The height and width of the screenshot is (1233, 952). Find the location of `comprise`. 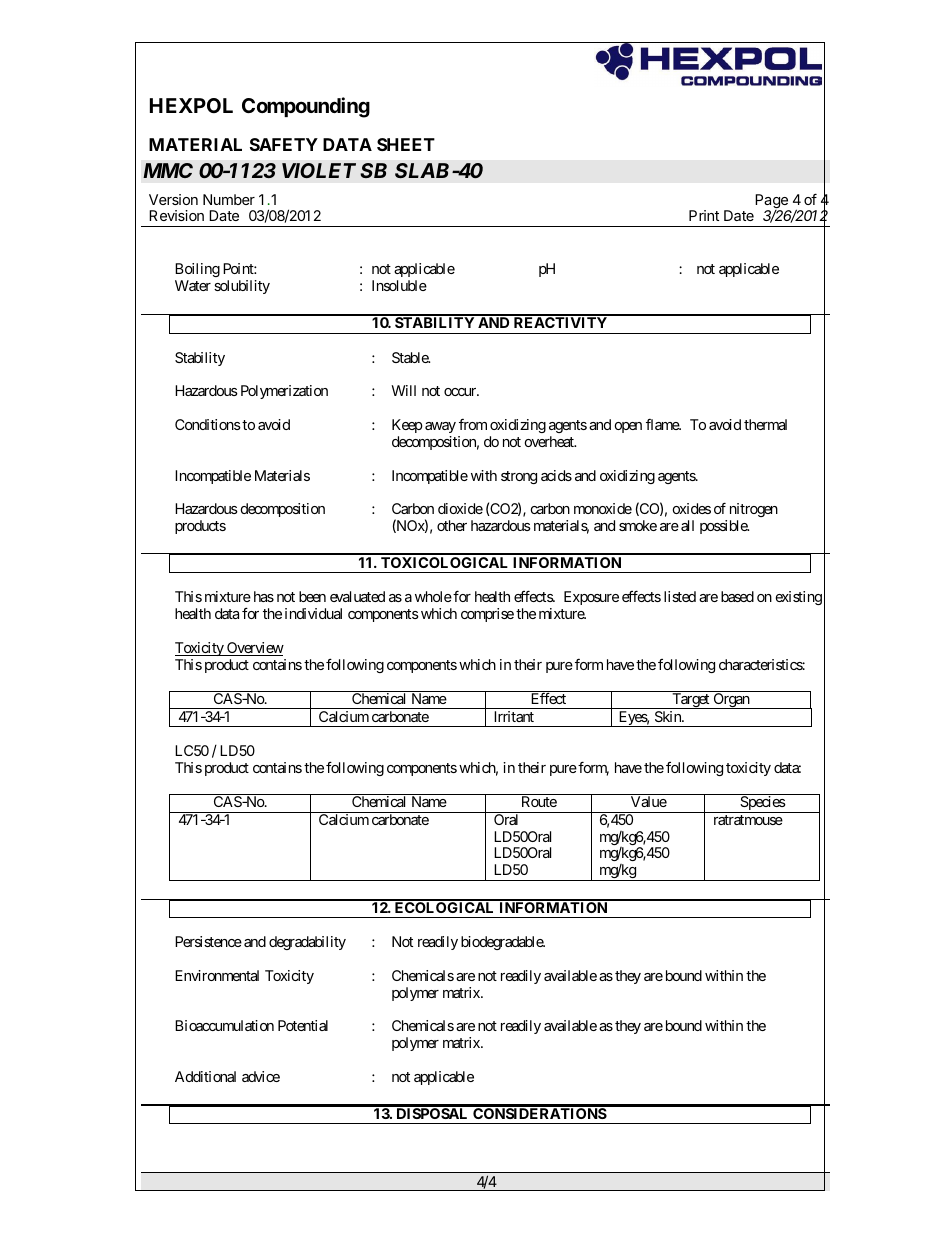

comprise is located at coordinates (487, 615).
